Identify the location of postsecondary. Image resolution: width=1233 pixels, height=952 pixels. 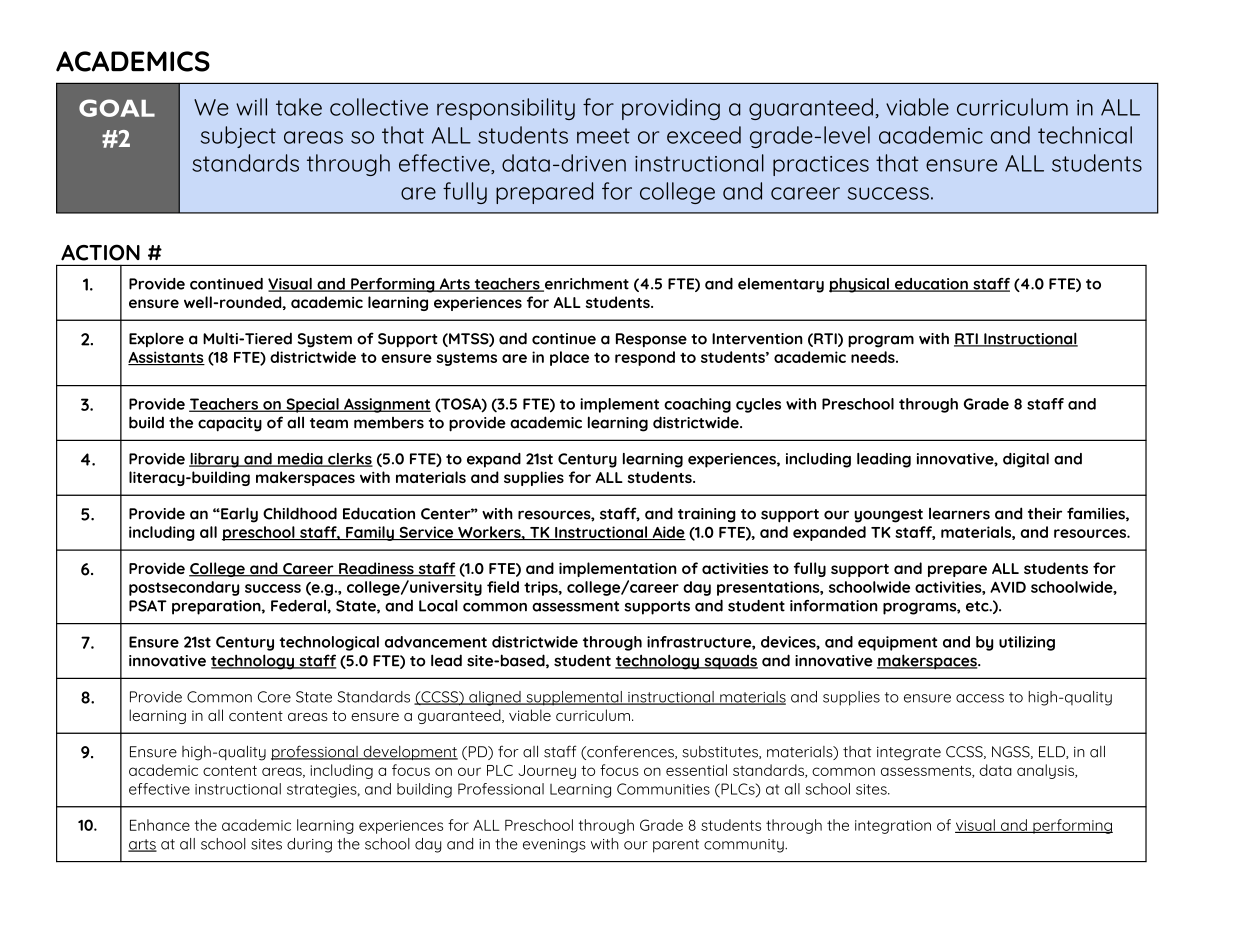
(184, 588).
